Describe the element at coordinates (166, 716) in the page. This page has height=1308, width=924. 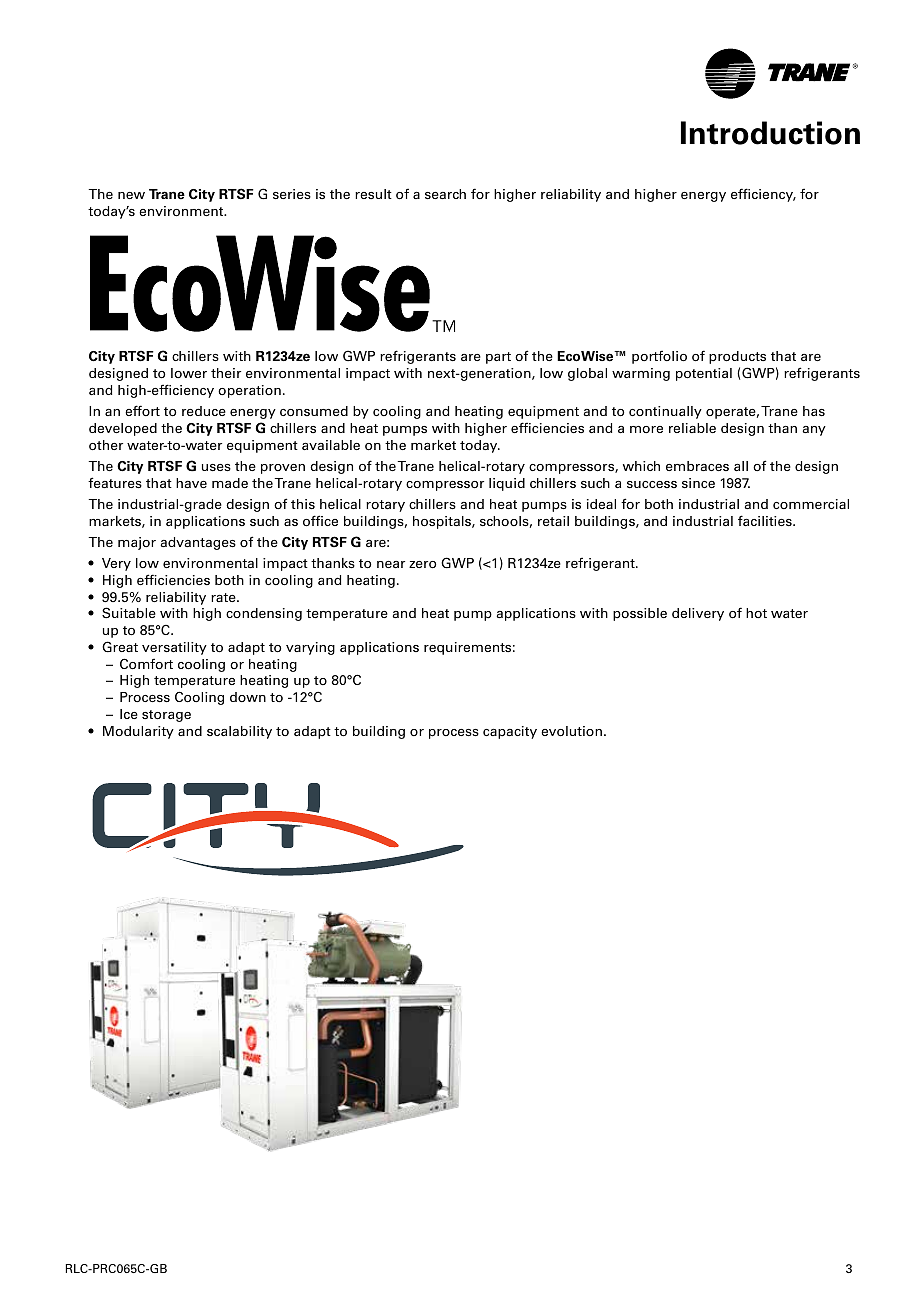
I see `storage` at that location.
